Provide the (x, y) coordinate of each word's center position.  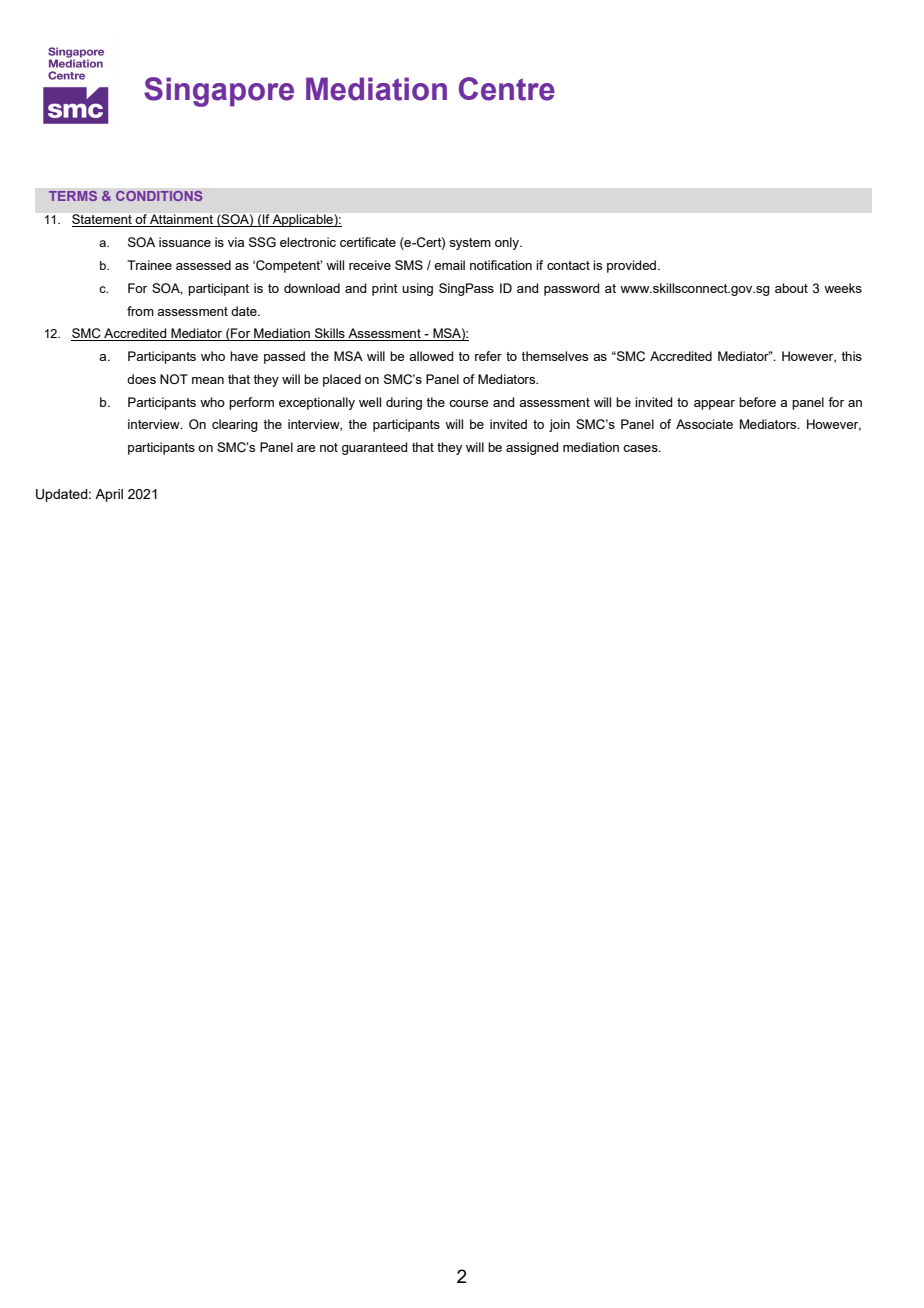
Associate (704, 424)
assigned (532, 448)
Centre (507, 89)
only (508, 243)
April (109, 495)
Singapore (219, 92)
